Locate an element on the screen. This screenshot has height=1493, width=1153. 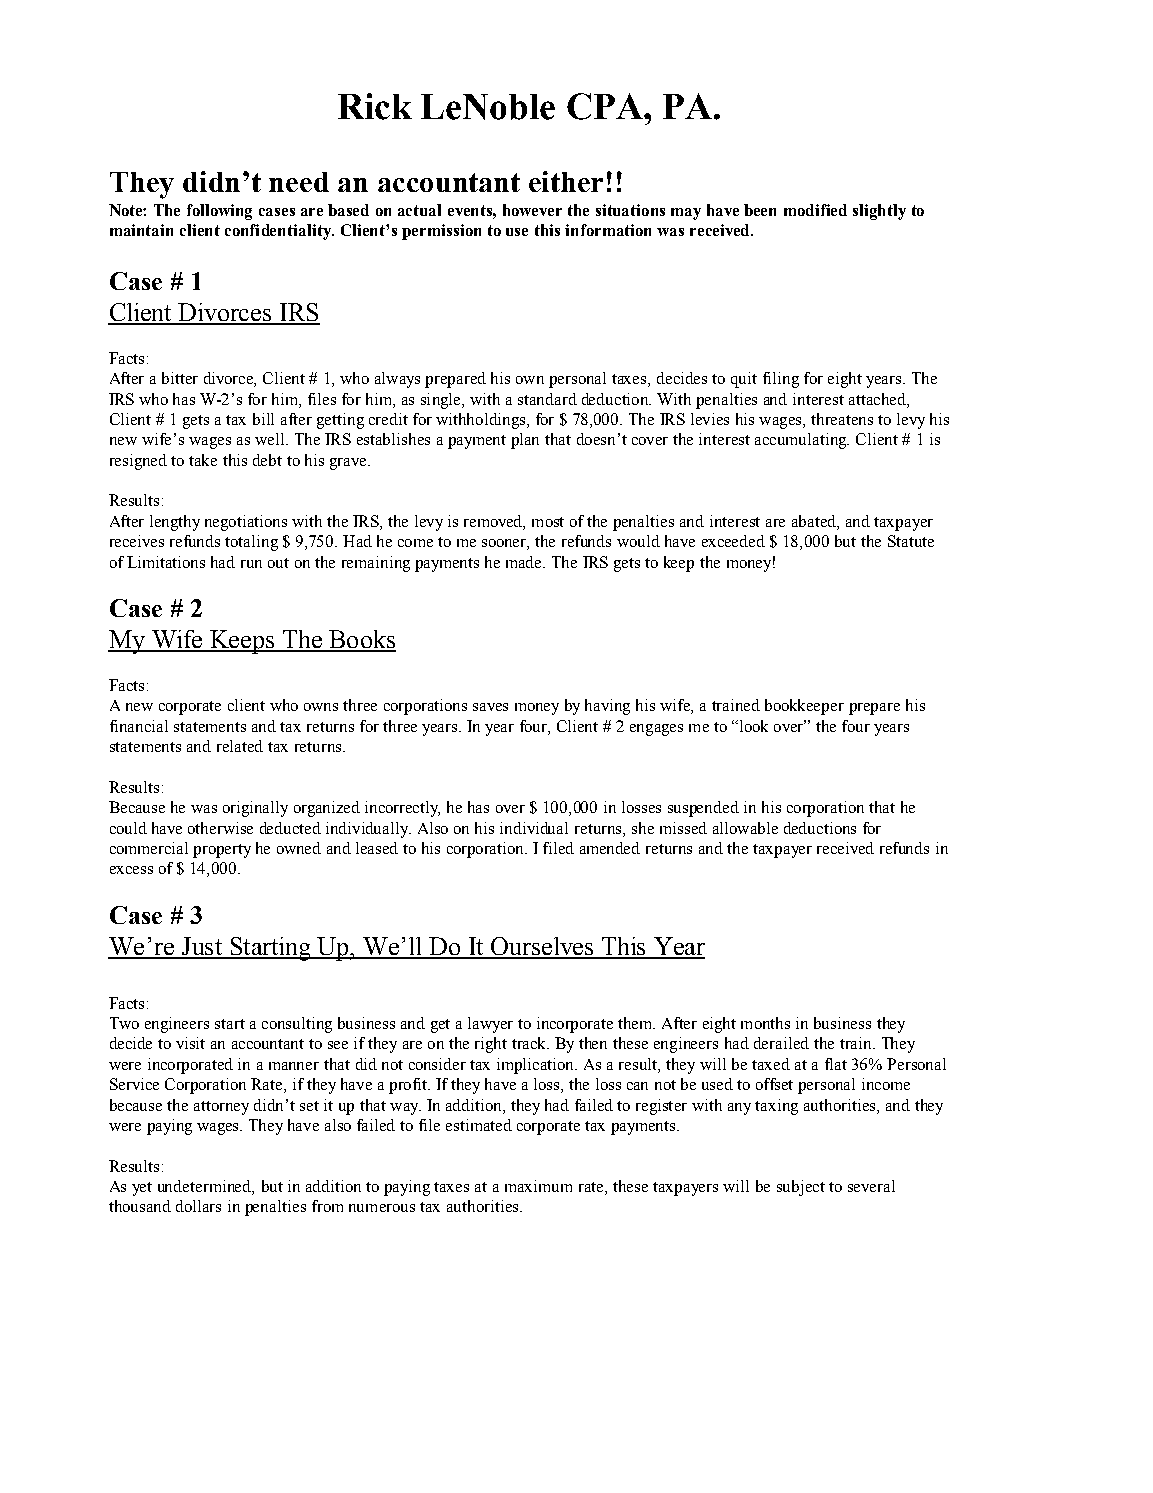
look is located at coordinates (752, 726).
